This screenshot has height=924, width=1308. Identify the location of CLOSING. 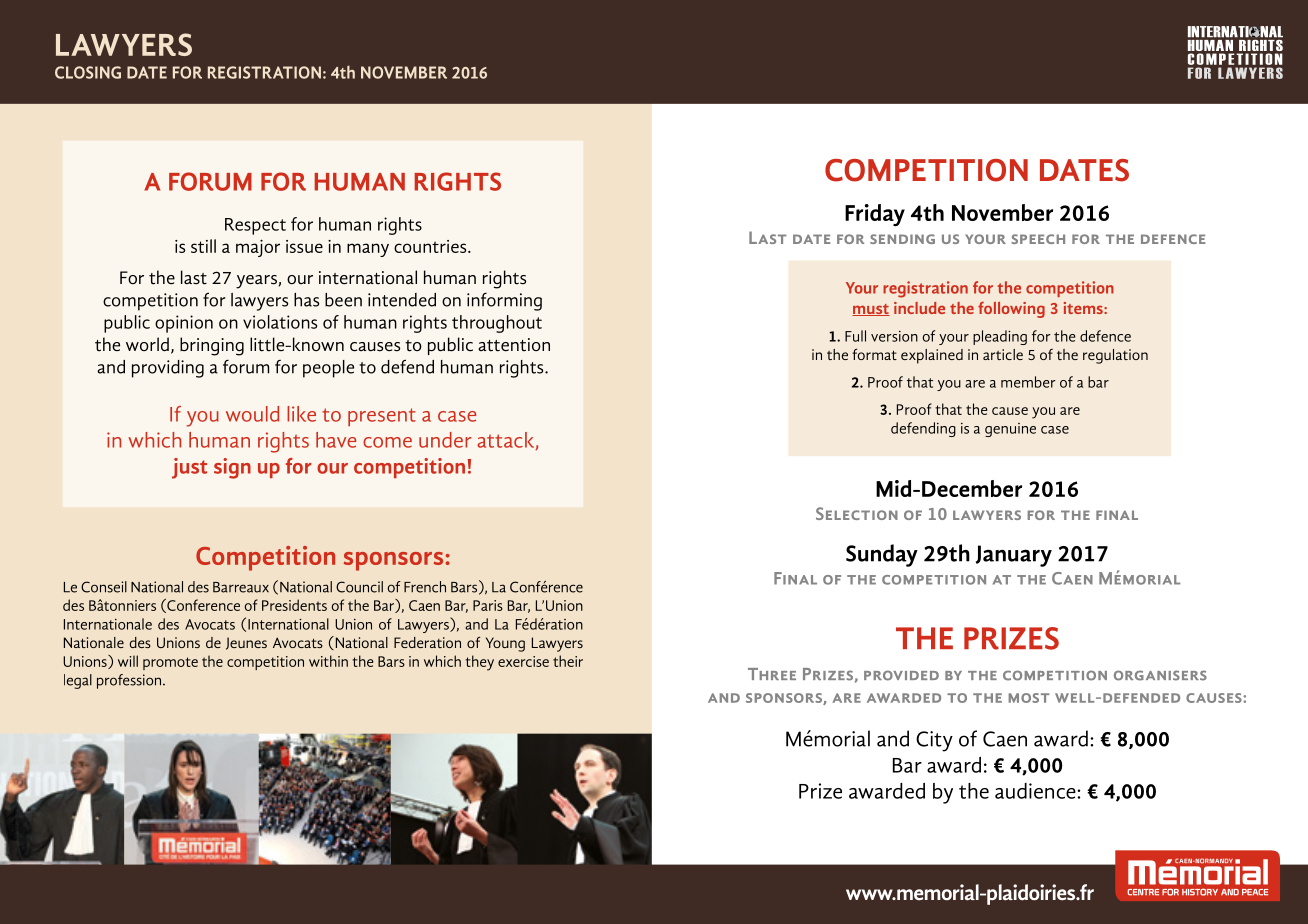
(88, 72).
